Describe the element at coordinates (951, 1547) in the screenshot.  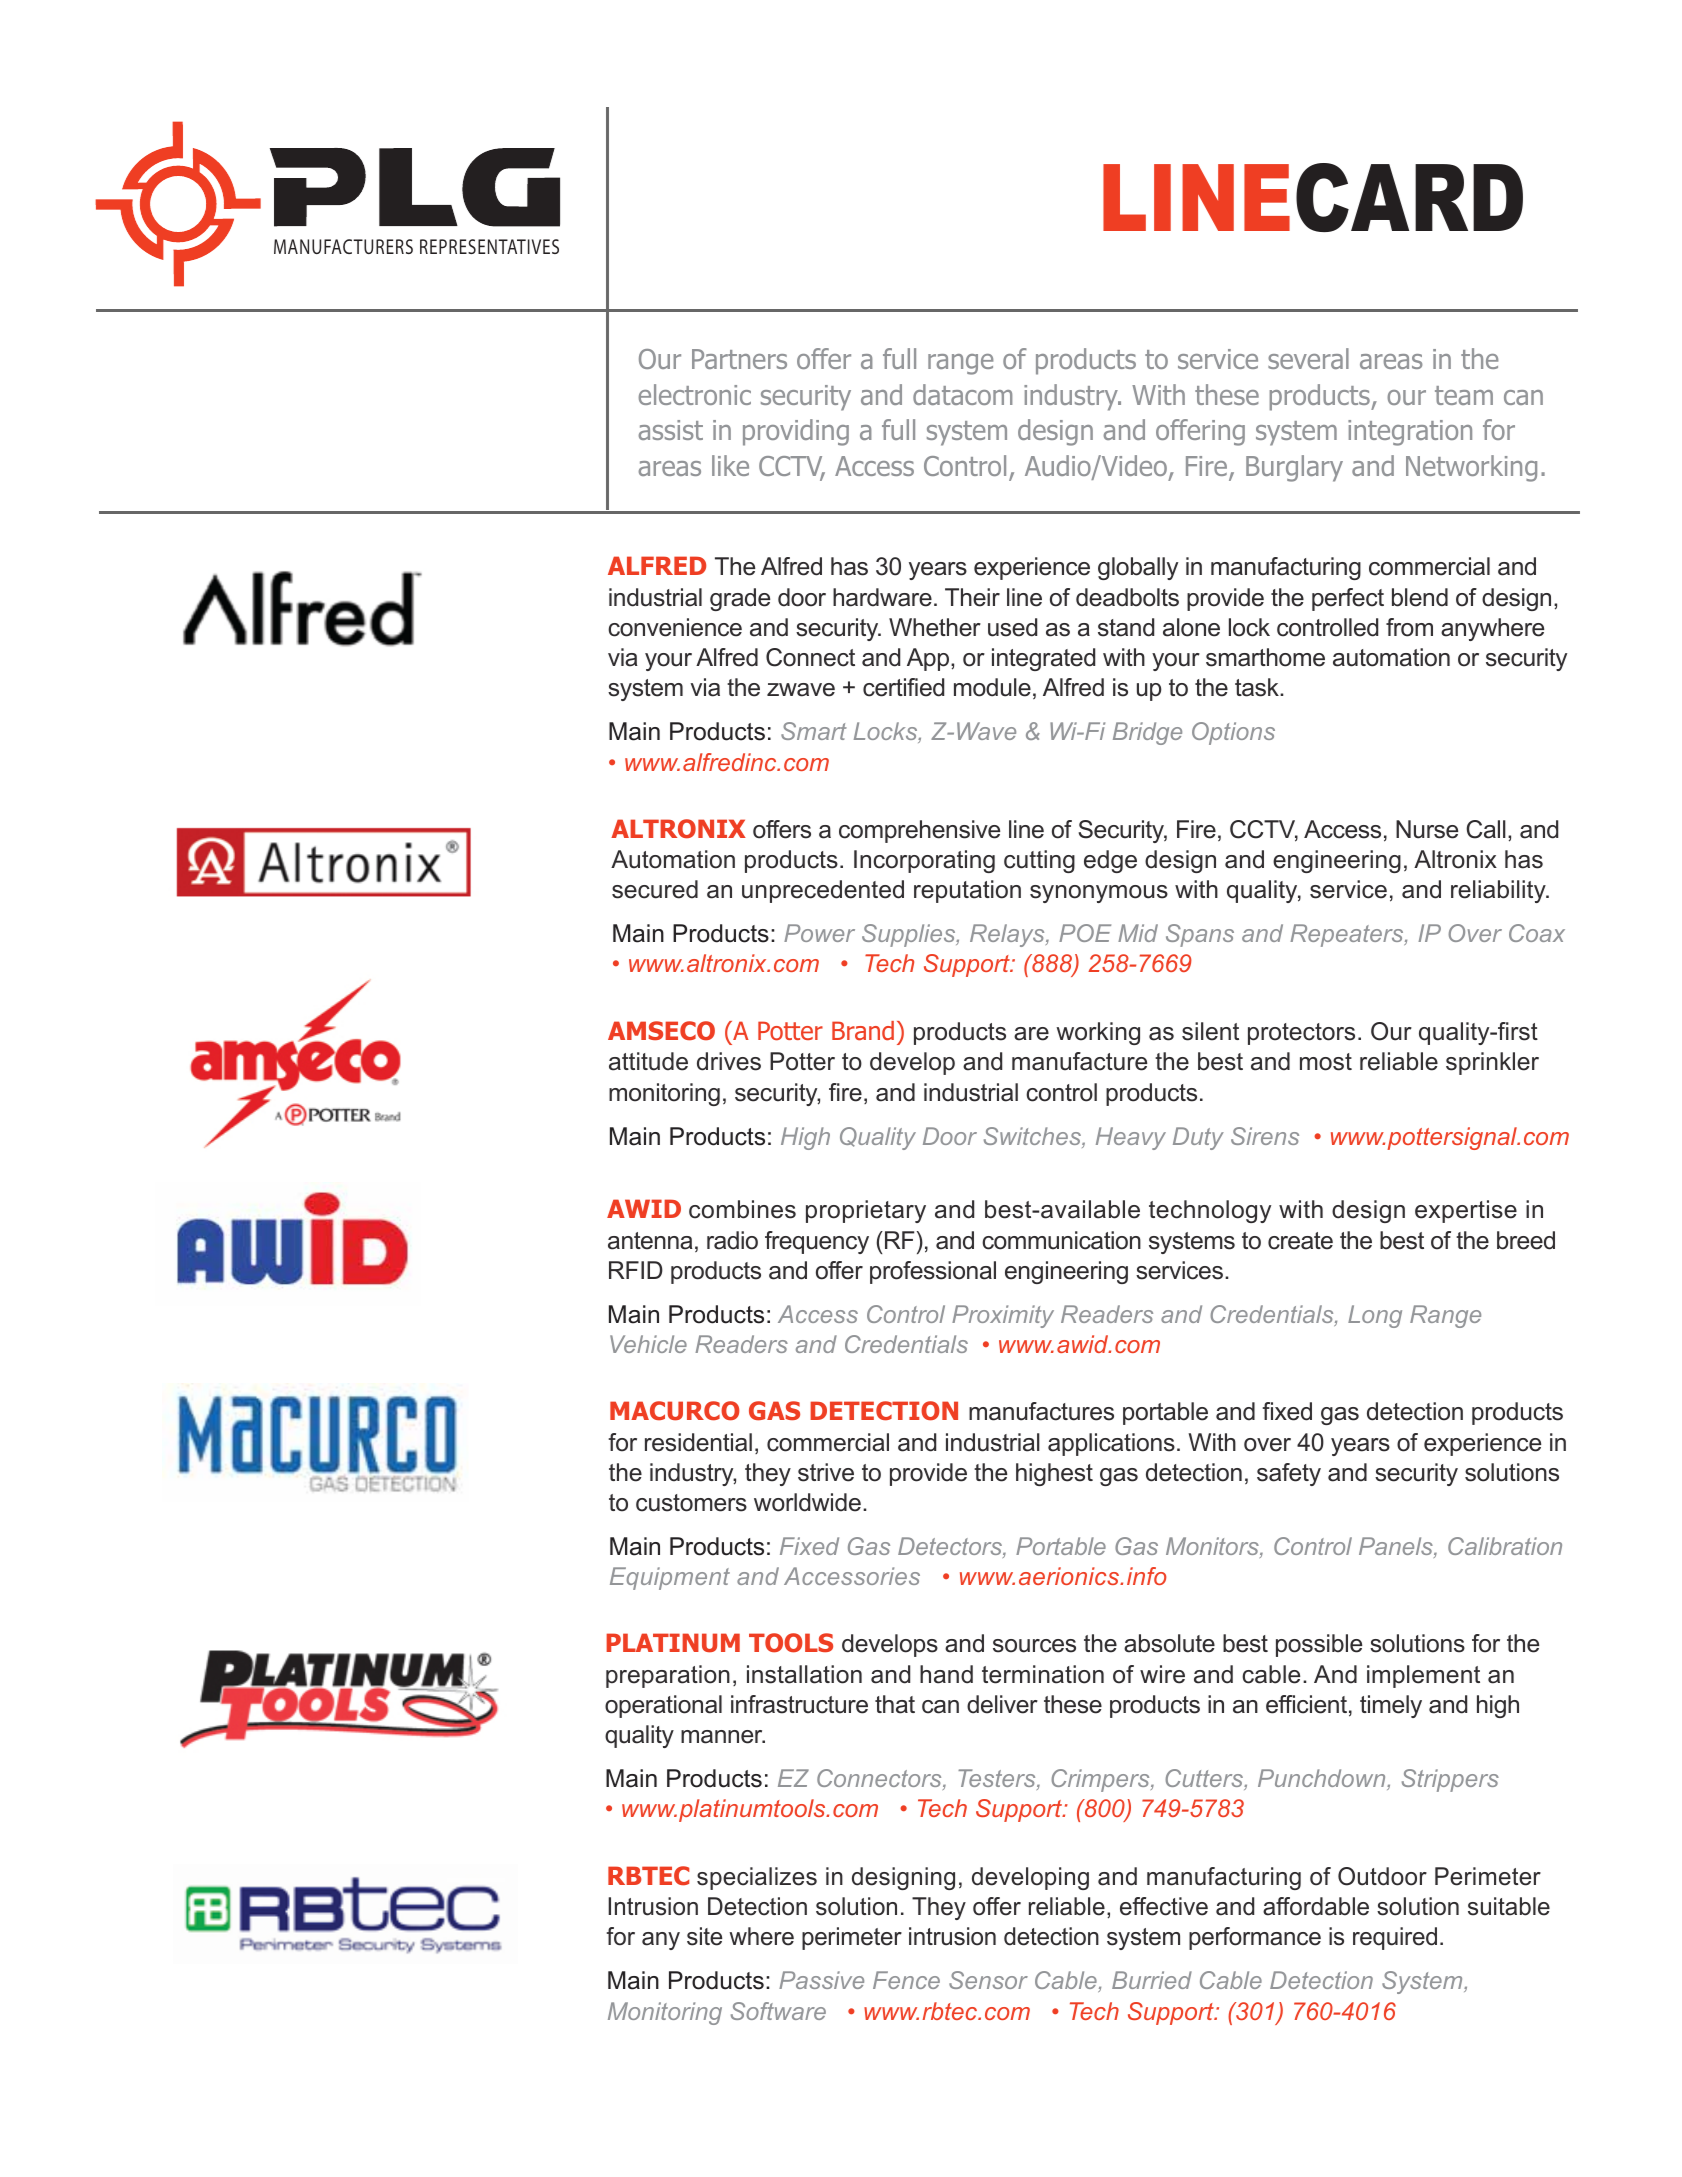
I see `Detectors` at that location.
